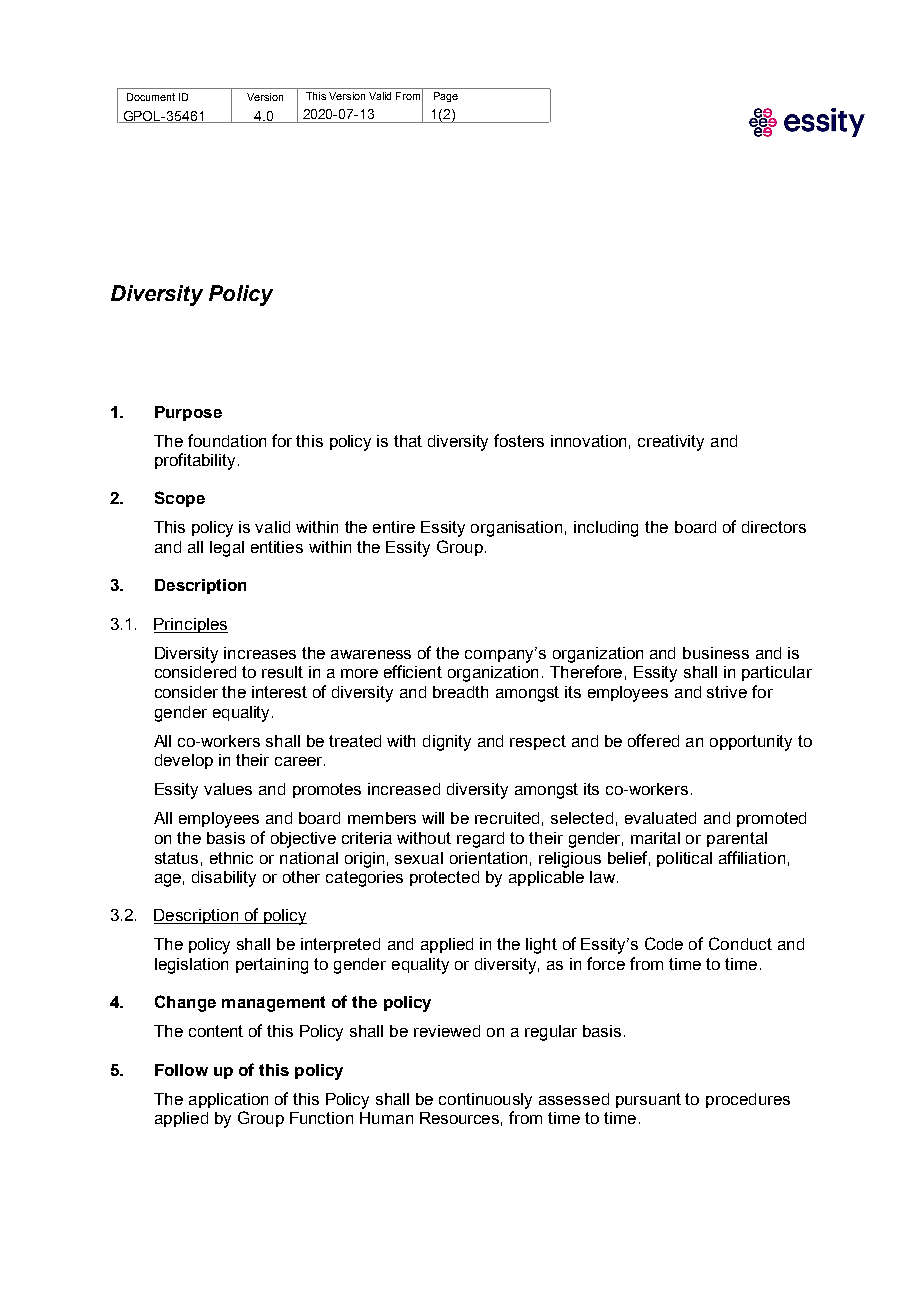 The height and width of the screenshot is (1308, 924). What do you see at coordinates (716, 653) in the screenshot?
I see `business` at bounding box center [716, 653].
